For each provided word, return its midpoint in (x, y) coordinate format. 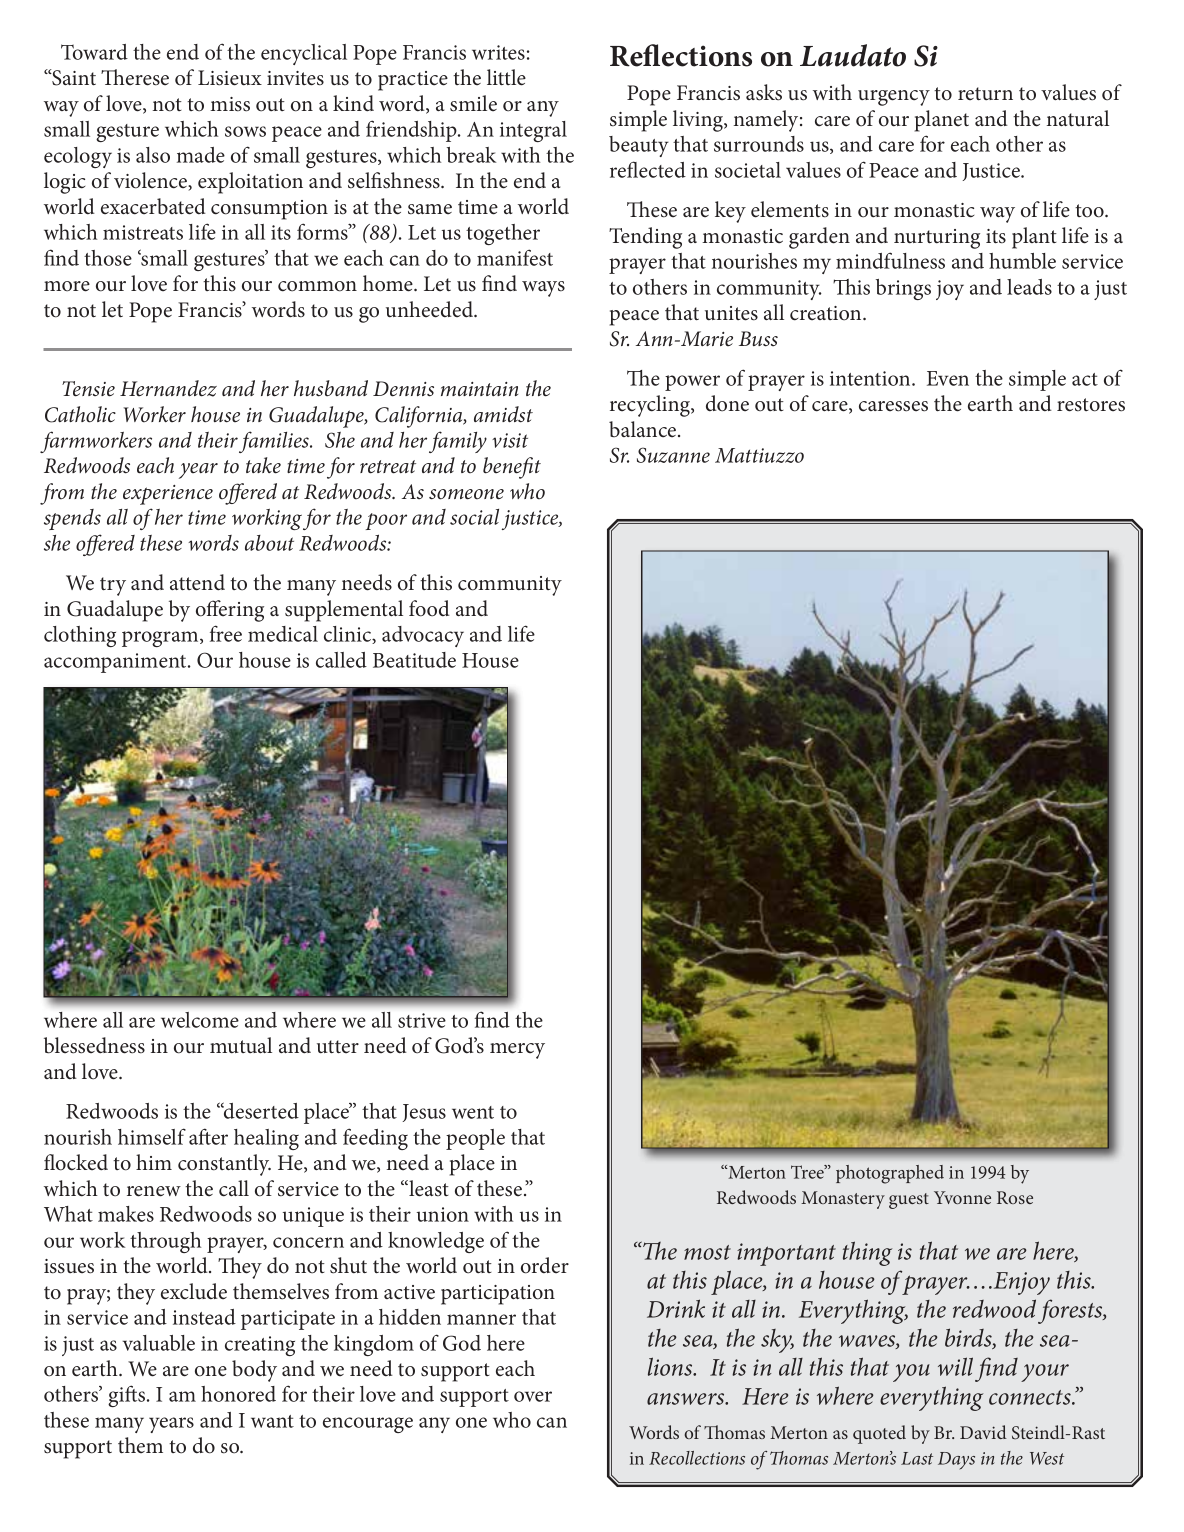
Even (948, 378)
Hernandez (168, 388)
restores (1091, 405)
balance (644, 429)
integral (533, 131)
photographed (890, 1174)
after (208, 1136)
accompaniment (116, 663)
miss (230, 104)
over (533, 1396)
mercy (517, 1051)
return (985, 93)
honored (238, 1394)
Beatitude (414, 660)
